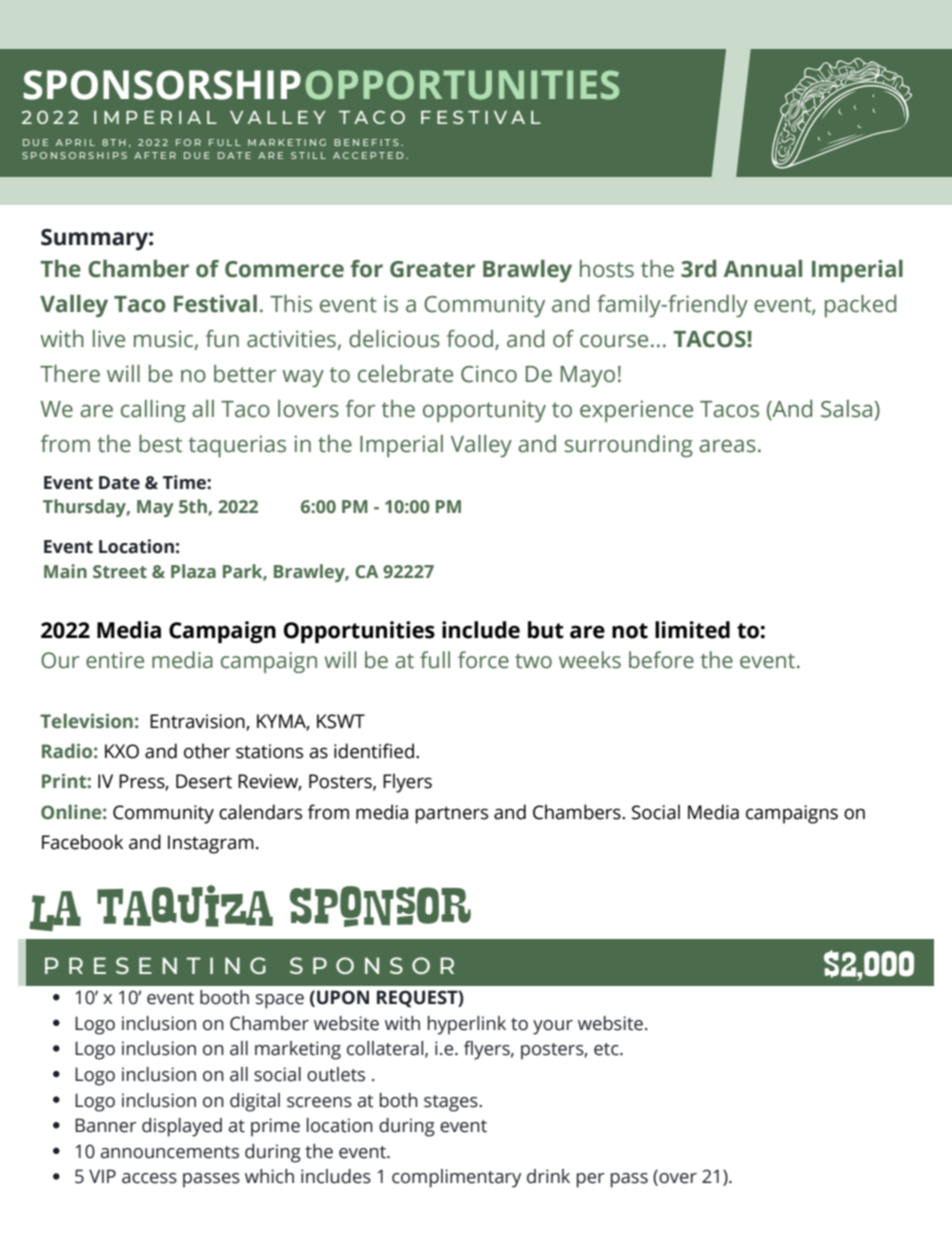 Image resolution: width=952 pixels, height=1233 pixels. What do you see at coordinates (109, 339) in the image?
I see `live` at bounding box center [109, 339].
